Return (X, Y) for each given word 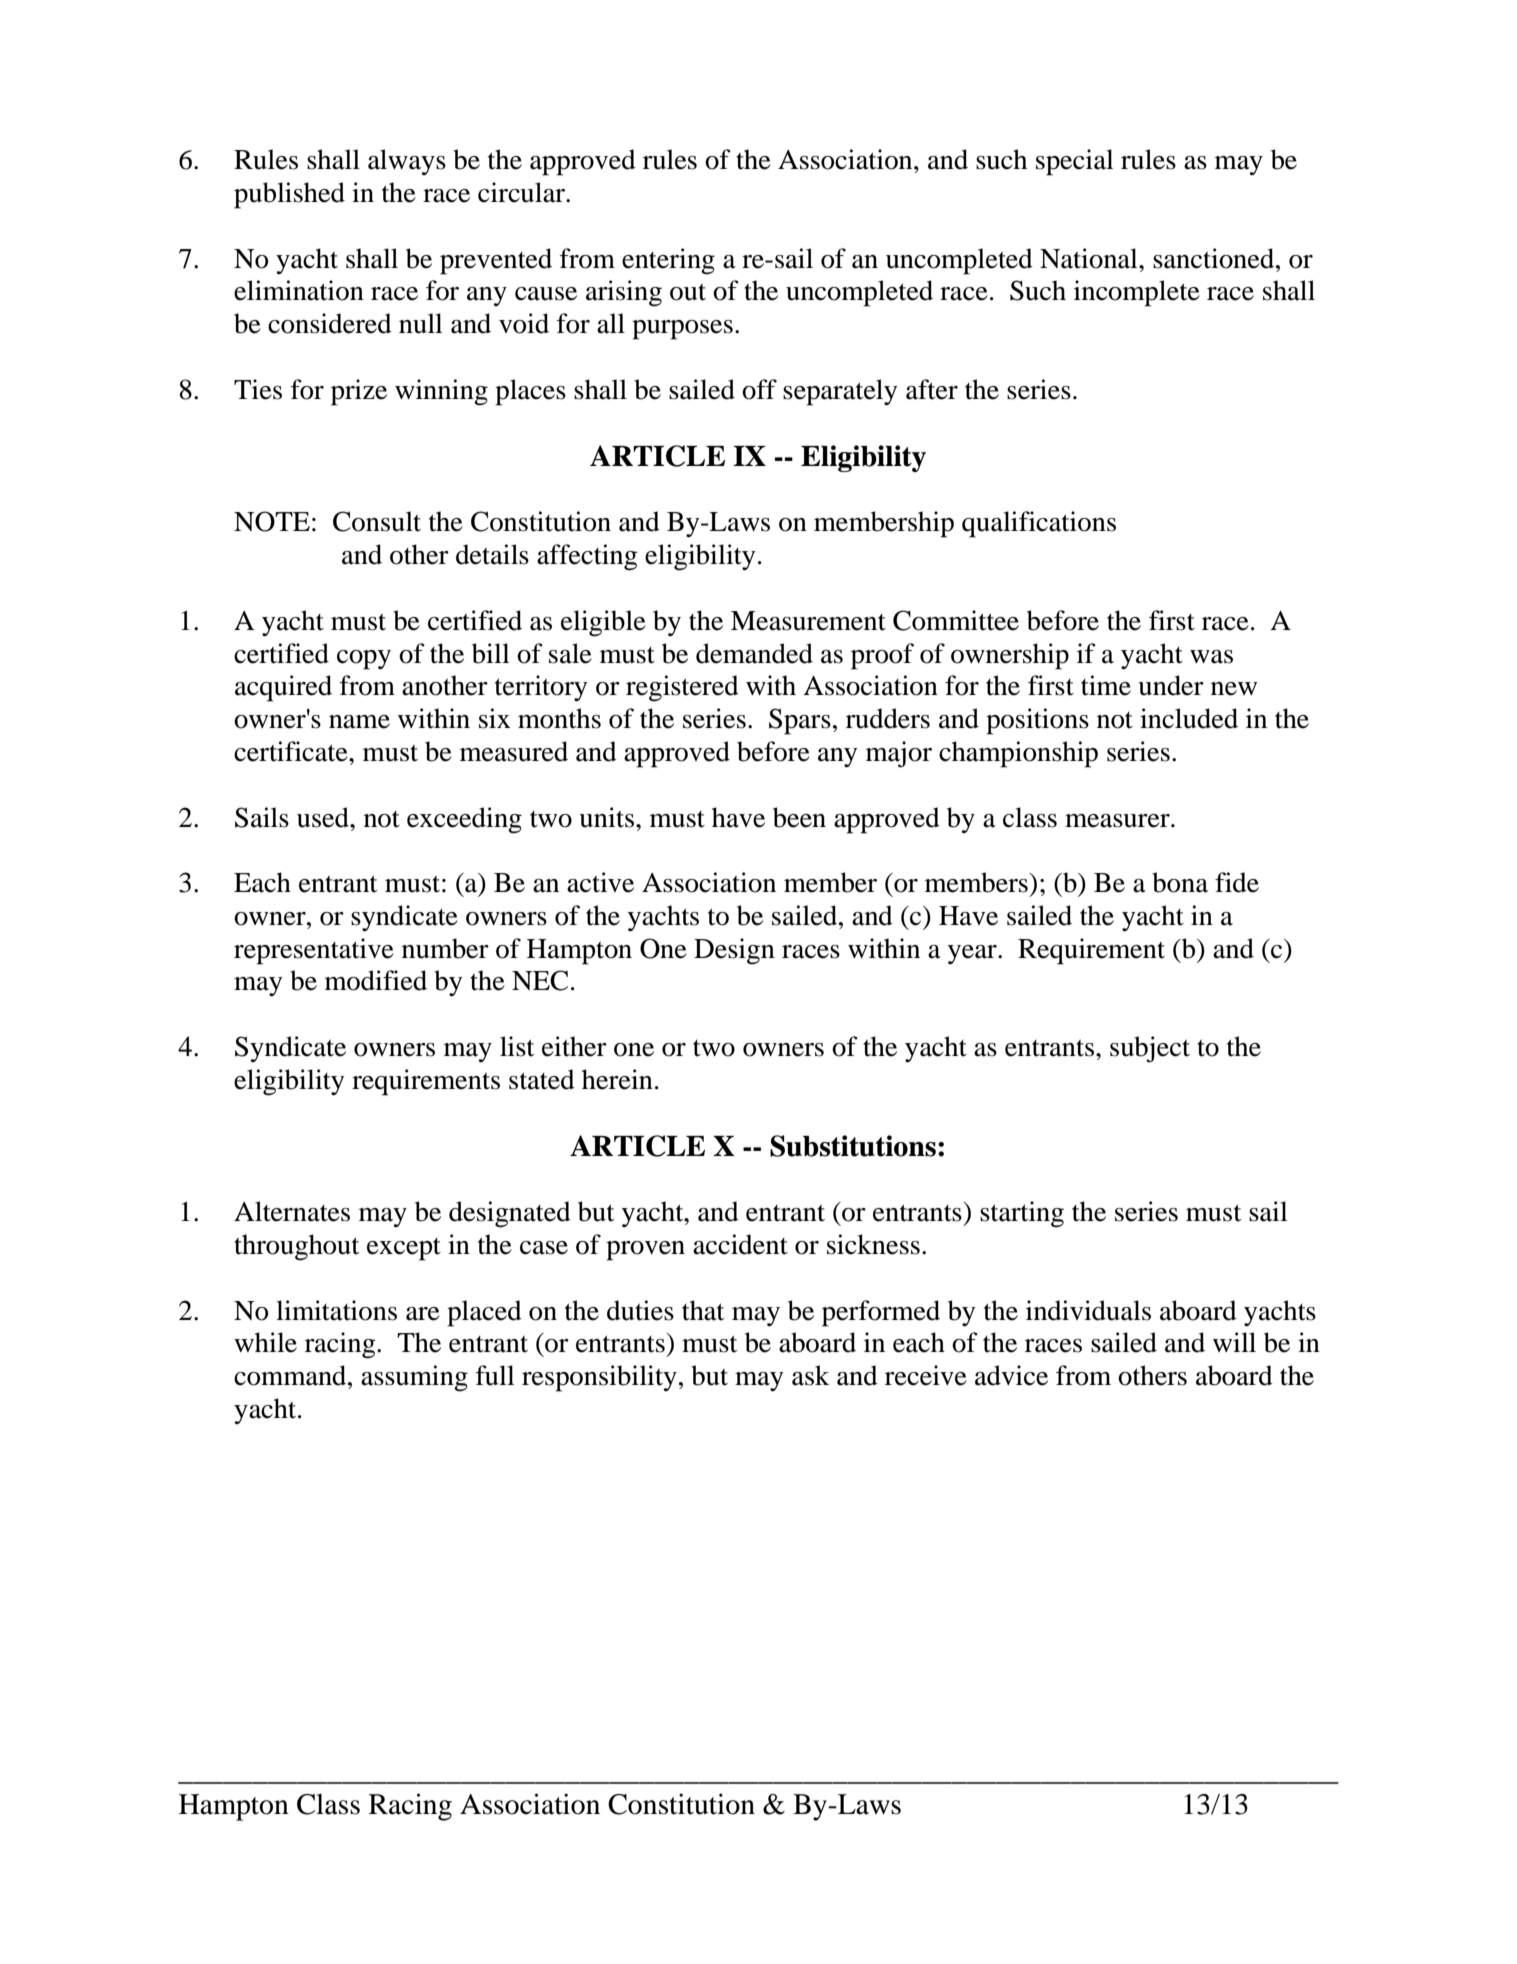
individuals (1088, 1310)
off (759, 389)
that (703, 1310)
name (359, 722)
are (423, 1314)
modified (376, 980)
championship (1018, 754)
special (1074, 162)
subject (1150, 1049)
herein (617, 1079)
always (407, 162)
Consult (377, 521)
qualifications (1039, 524)
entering (668, 261)
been (799, 817)
